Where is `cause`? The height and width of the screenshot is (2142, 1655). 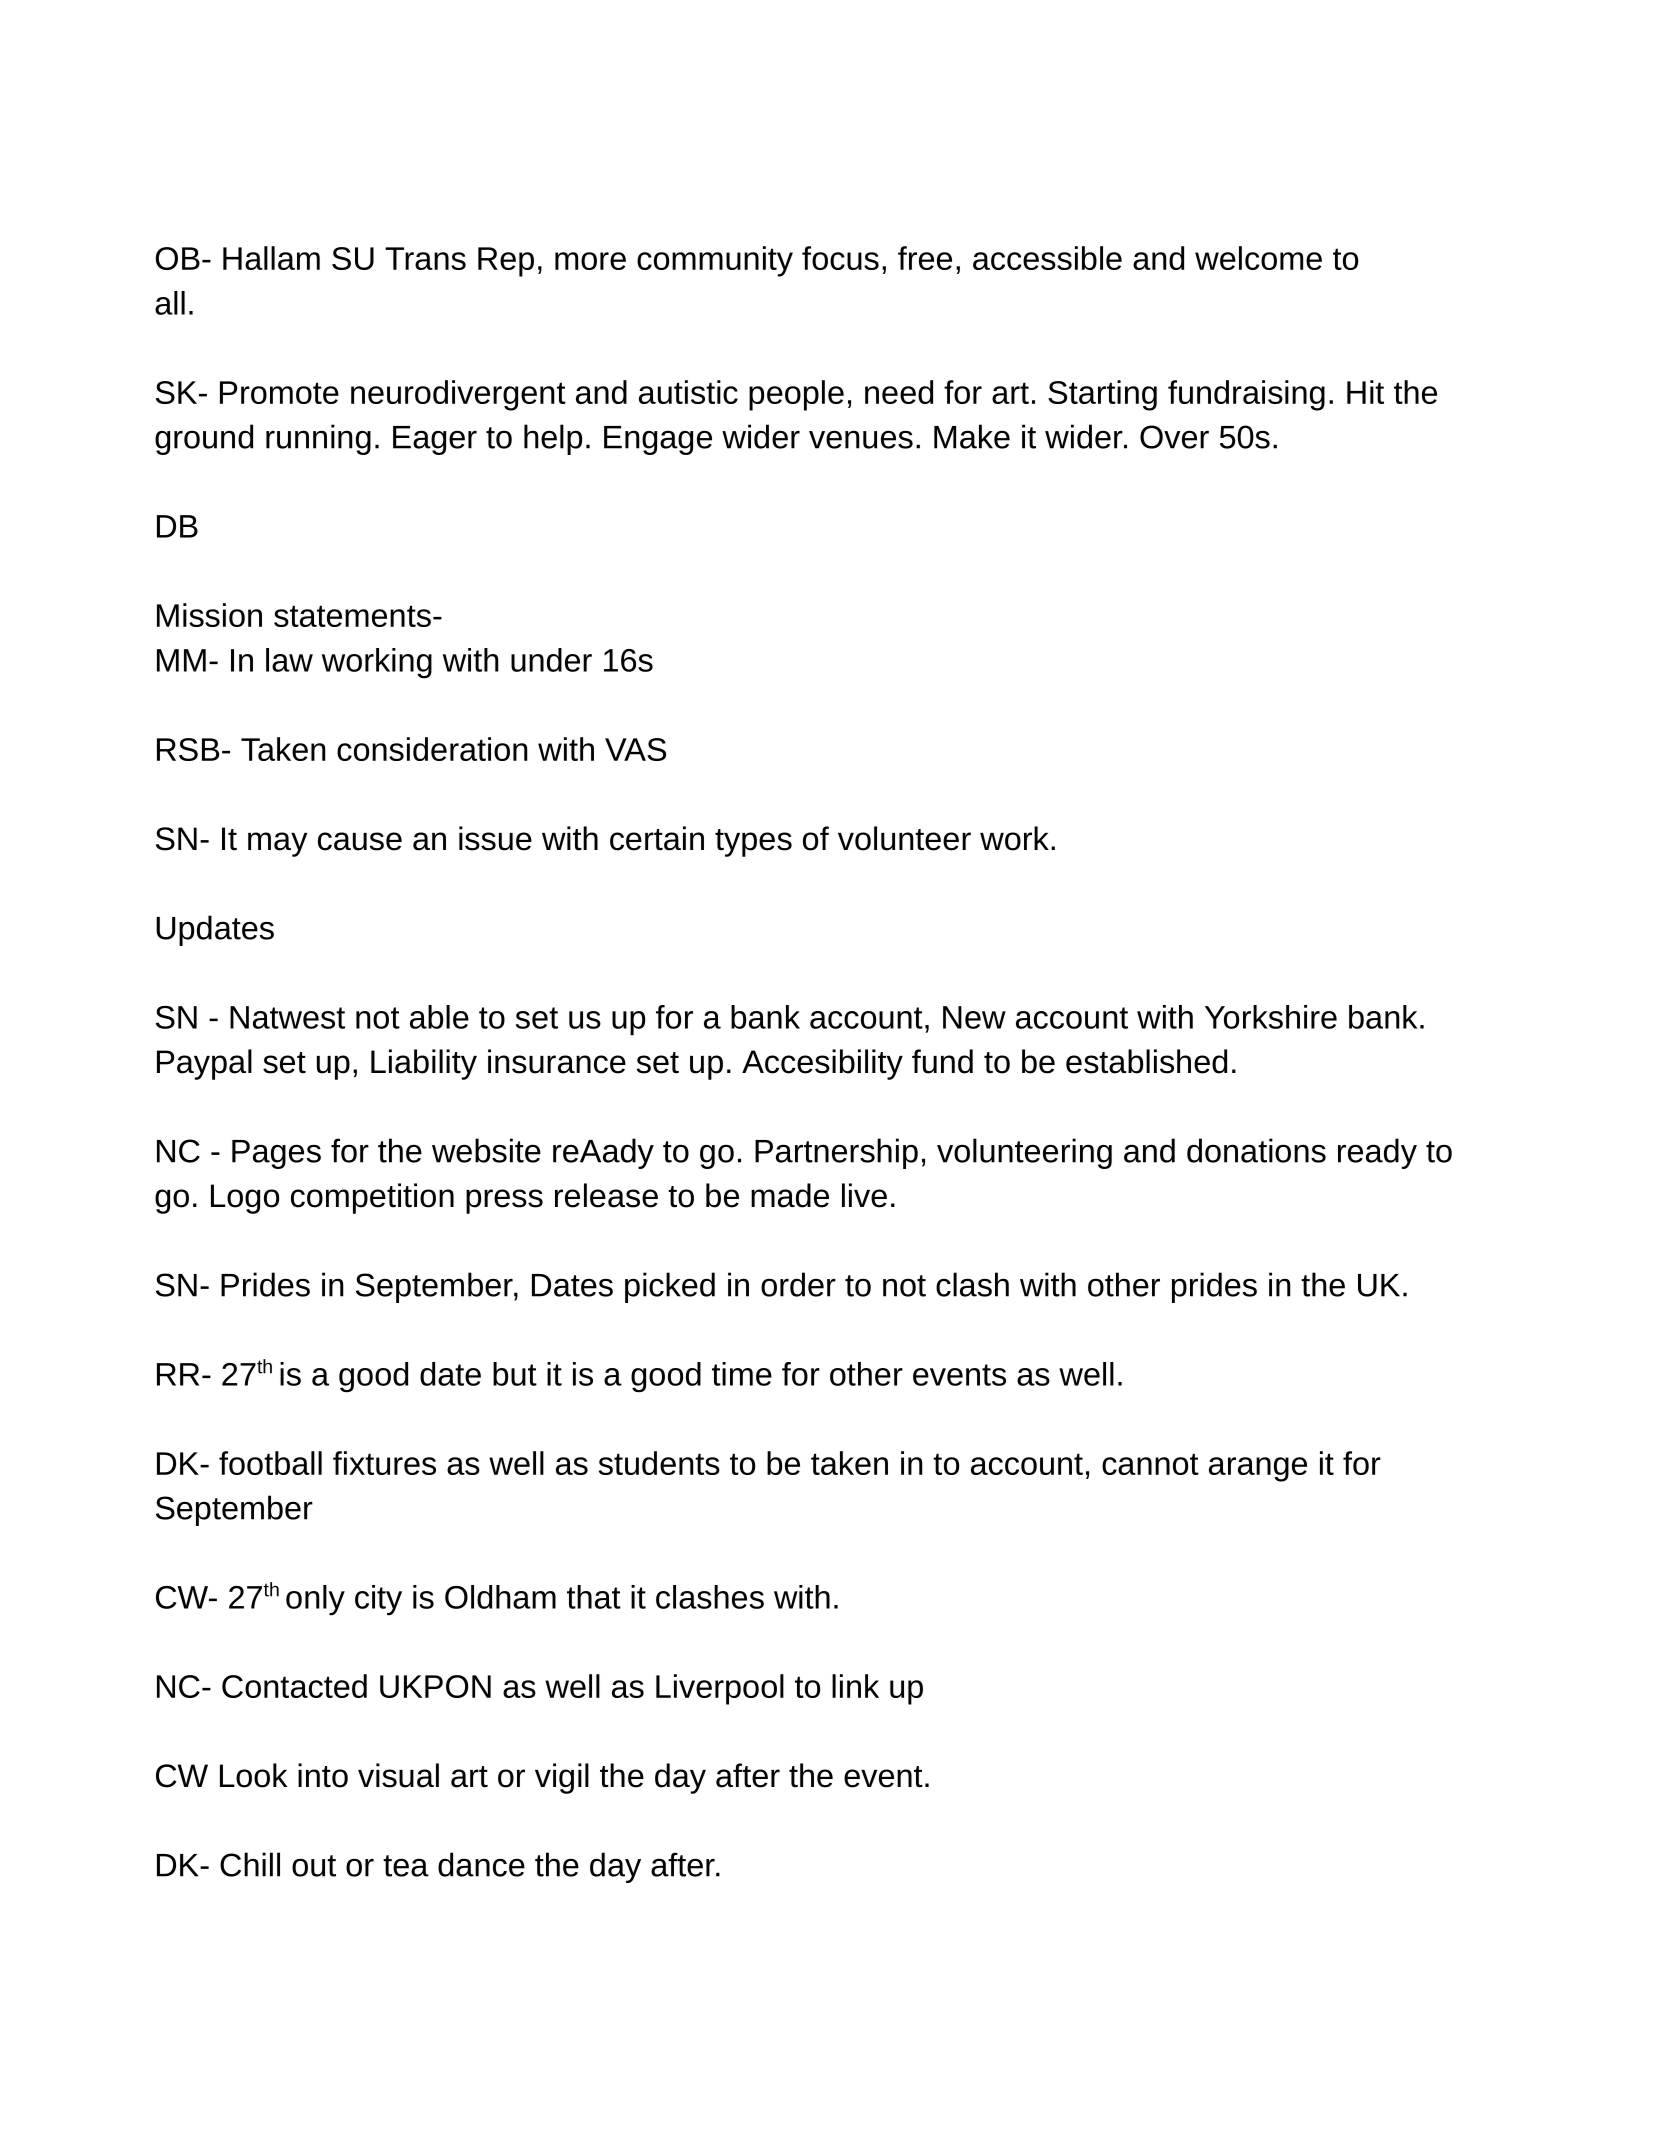 cause is located at coordinates (360, 841).
